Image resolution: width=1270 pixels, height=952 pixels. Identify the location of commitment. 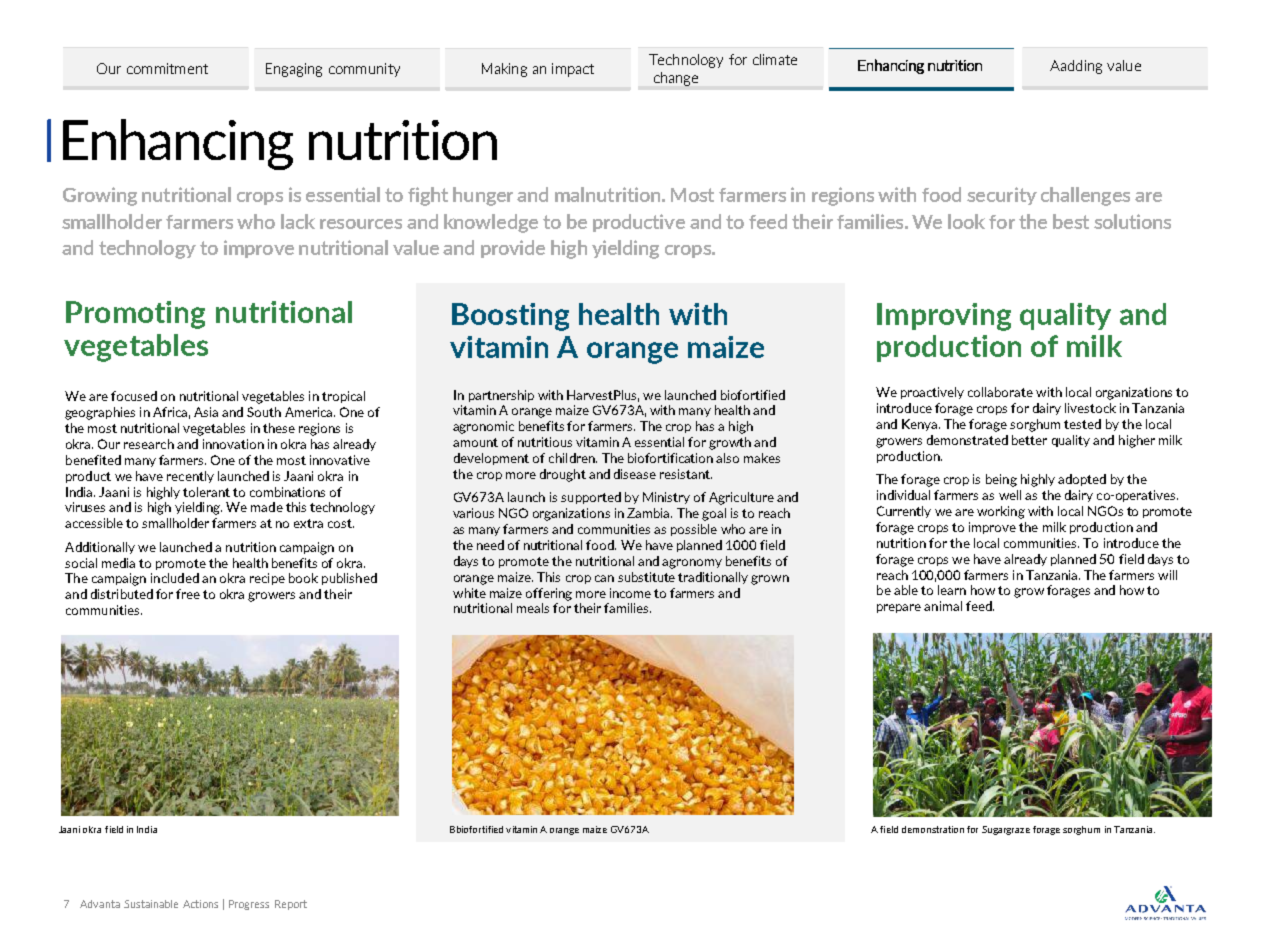
(167, 68).
